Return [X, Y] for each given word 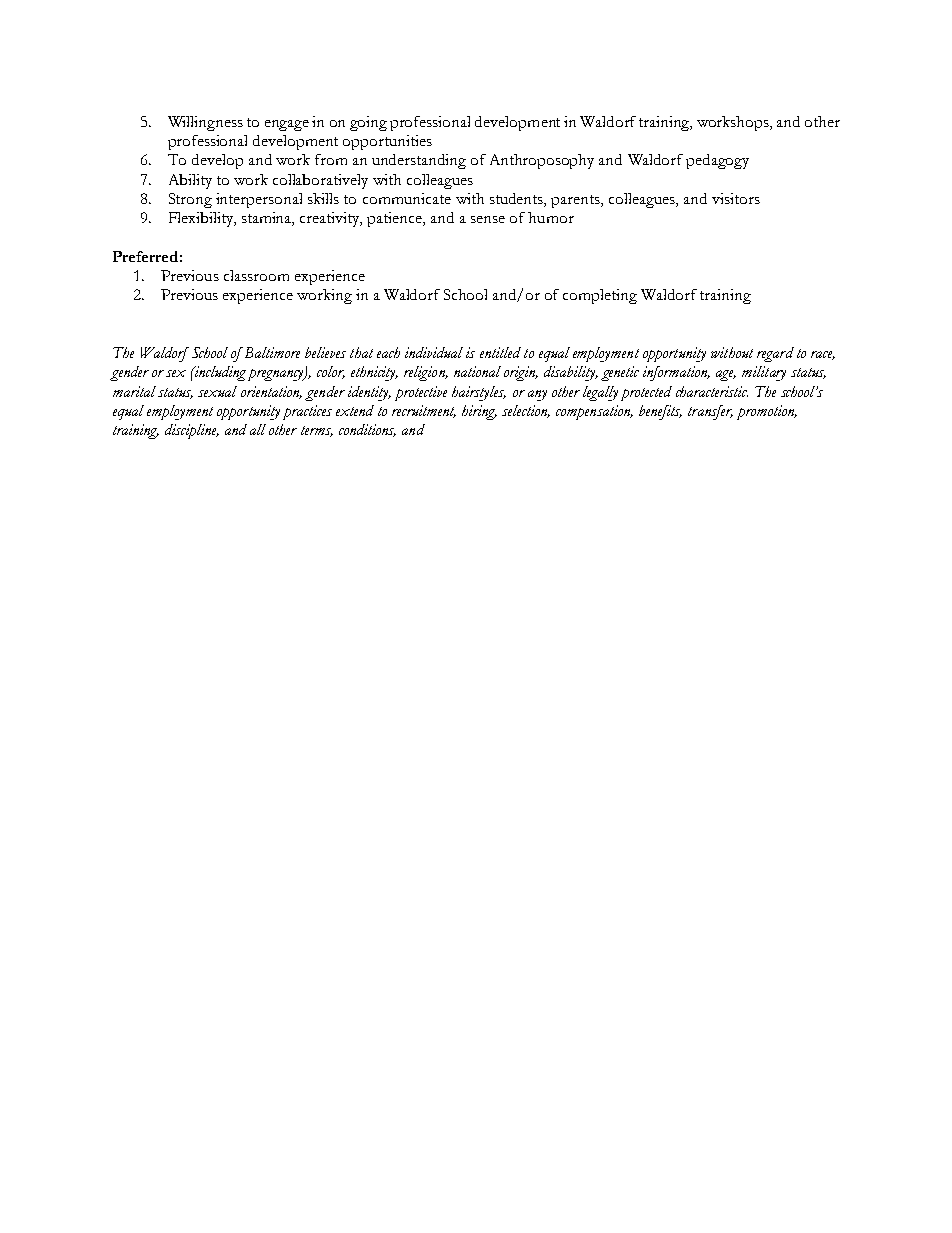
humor [551, 217]
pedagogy [717, 161]
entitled [500, 352]
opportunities [387, 142]
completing [600, 296]
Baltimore [272, 352]
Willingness [205, 123]
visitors [736, 198]
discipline [192, 431]
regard [775, 354]
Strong [190, 200]
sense [488, 219]
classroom [256, 275]
